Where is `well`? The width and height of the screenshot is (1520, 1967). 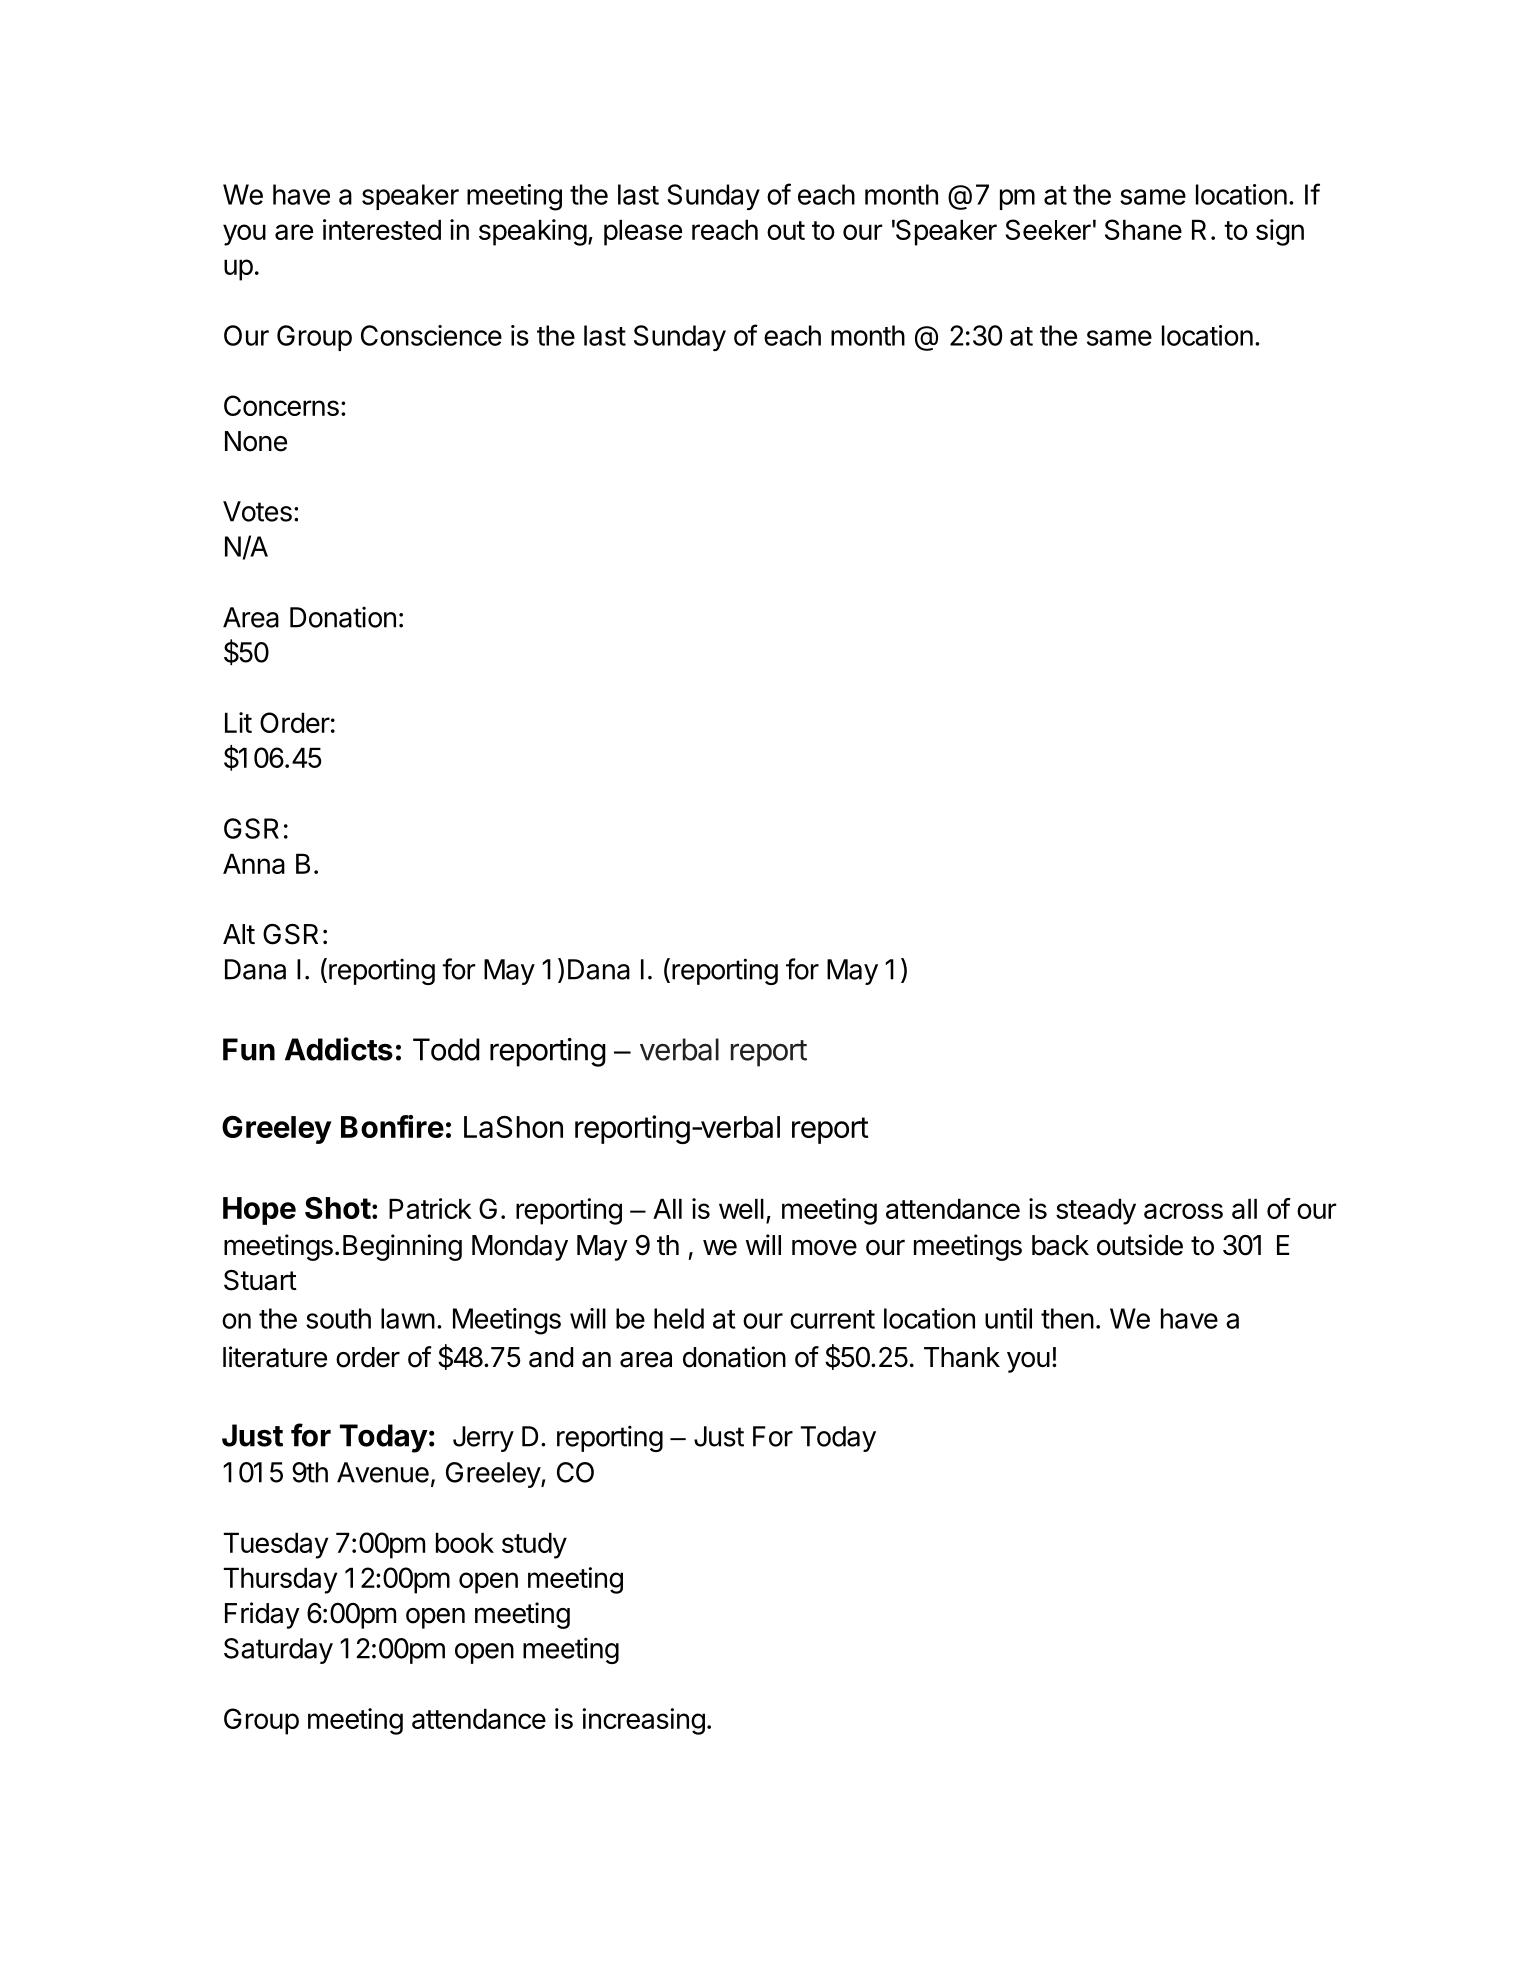
well is located at coordinates (741, 1208).
